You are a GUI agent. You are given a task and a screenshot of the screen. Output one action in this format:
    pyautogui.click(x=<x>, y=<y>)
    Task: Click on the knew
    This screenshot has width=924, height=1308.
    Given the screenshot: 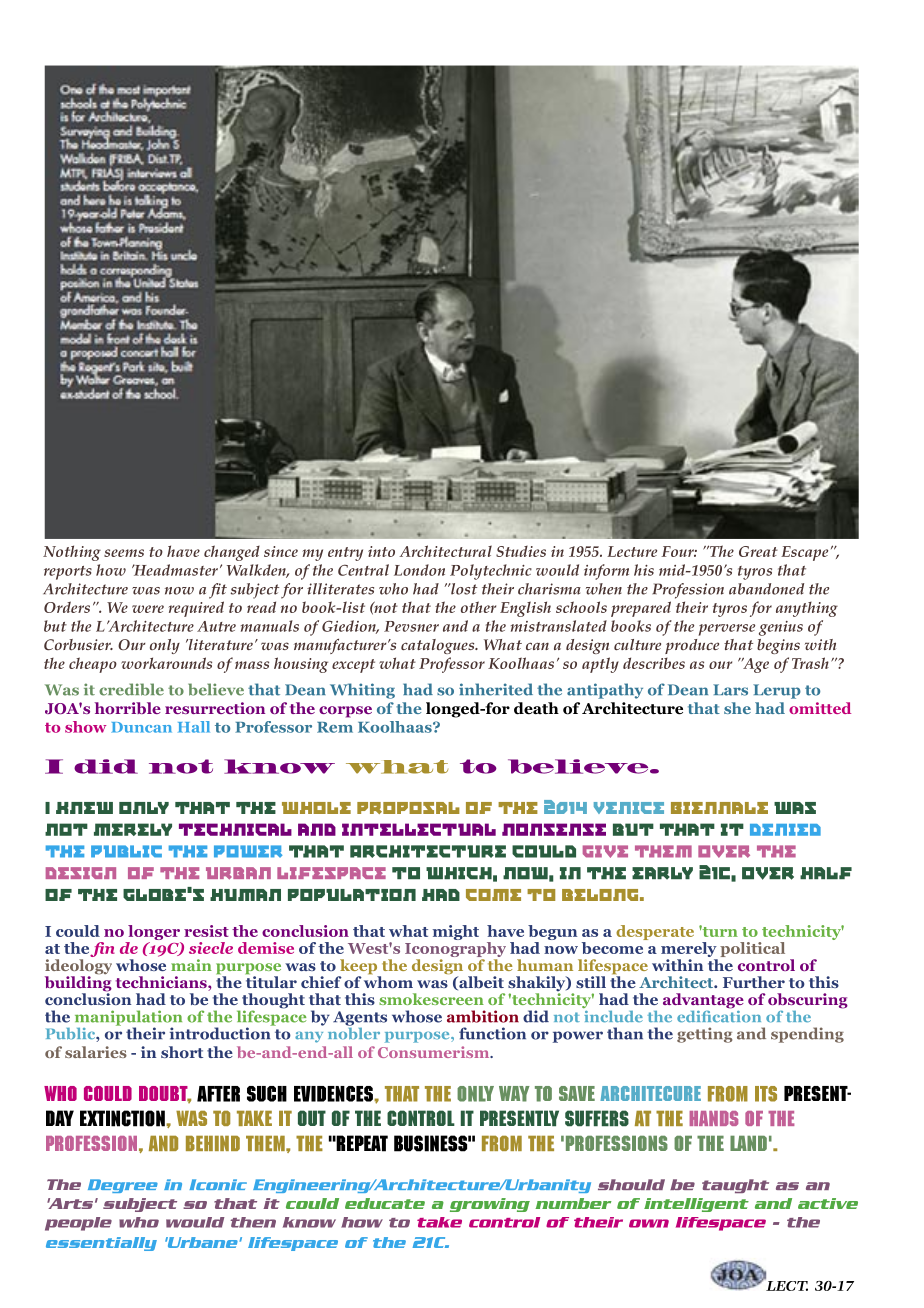 What is the action you would take?
    pyautogui.click(x=84, y=808)
